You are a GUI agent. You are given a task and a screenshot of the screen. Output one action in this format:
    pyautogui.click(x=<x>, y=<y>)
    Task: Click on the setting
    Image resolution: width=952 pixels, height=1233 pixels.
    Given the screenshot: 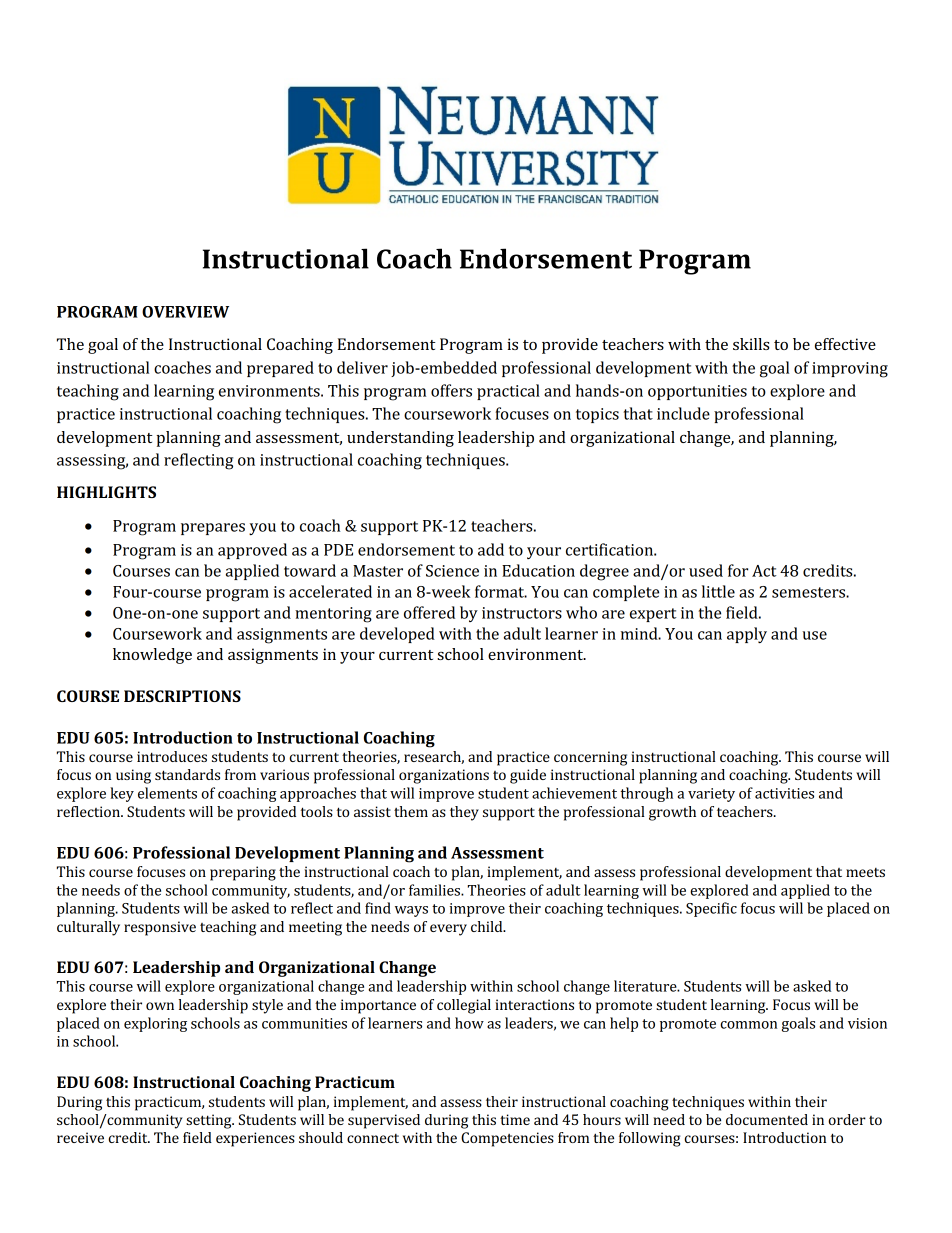 What is the action you would take?
    pyautogui.click(x=210, y=1121)
